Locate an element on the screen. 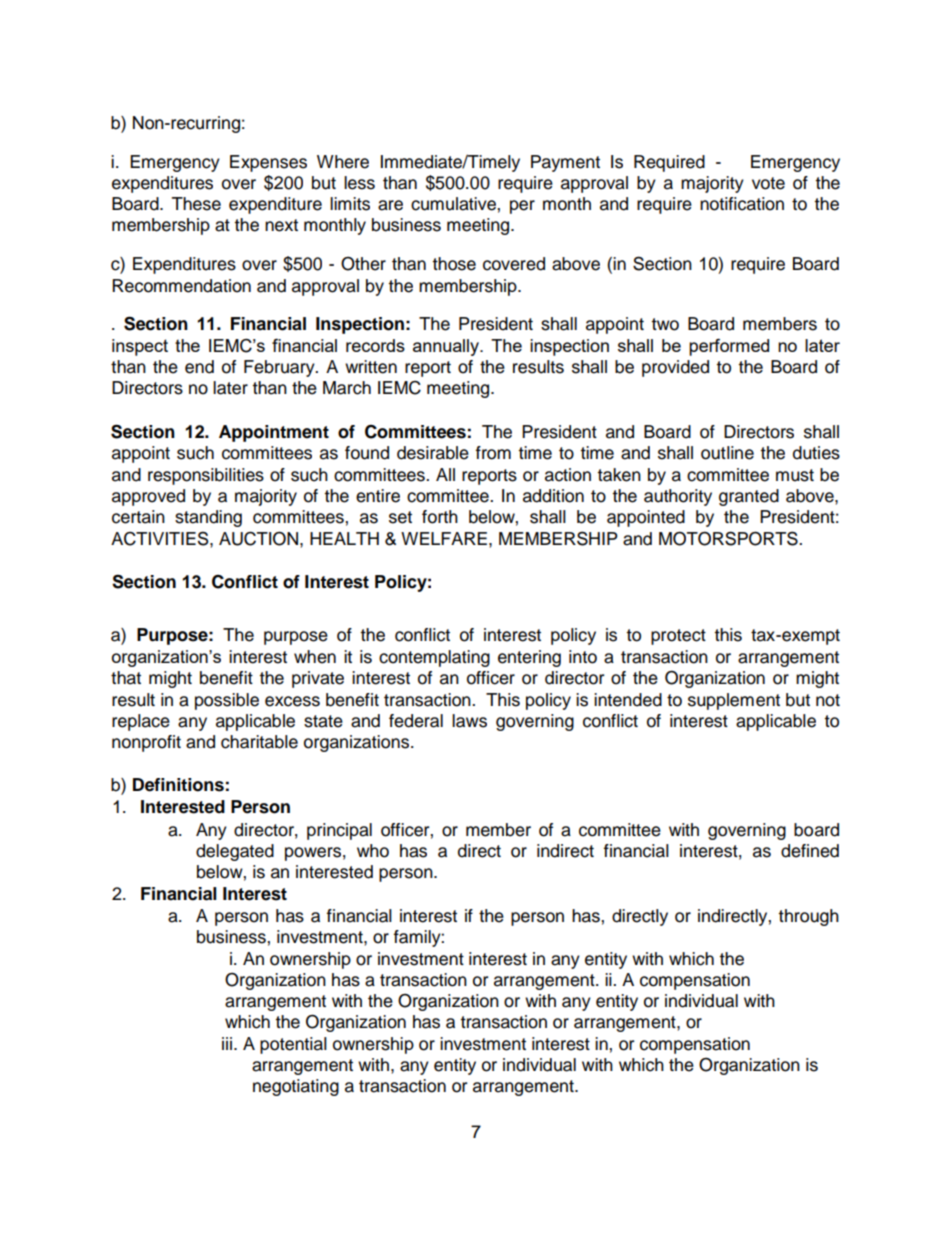 Image resolution: width=952 pixels, height=1233 pixels. cumulative is located at coordinates (454, 204).
